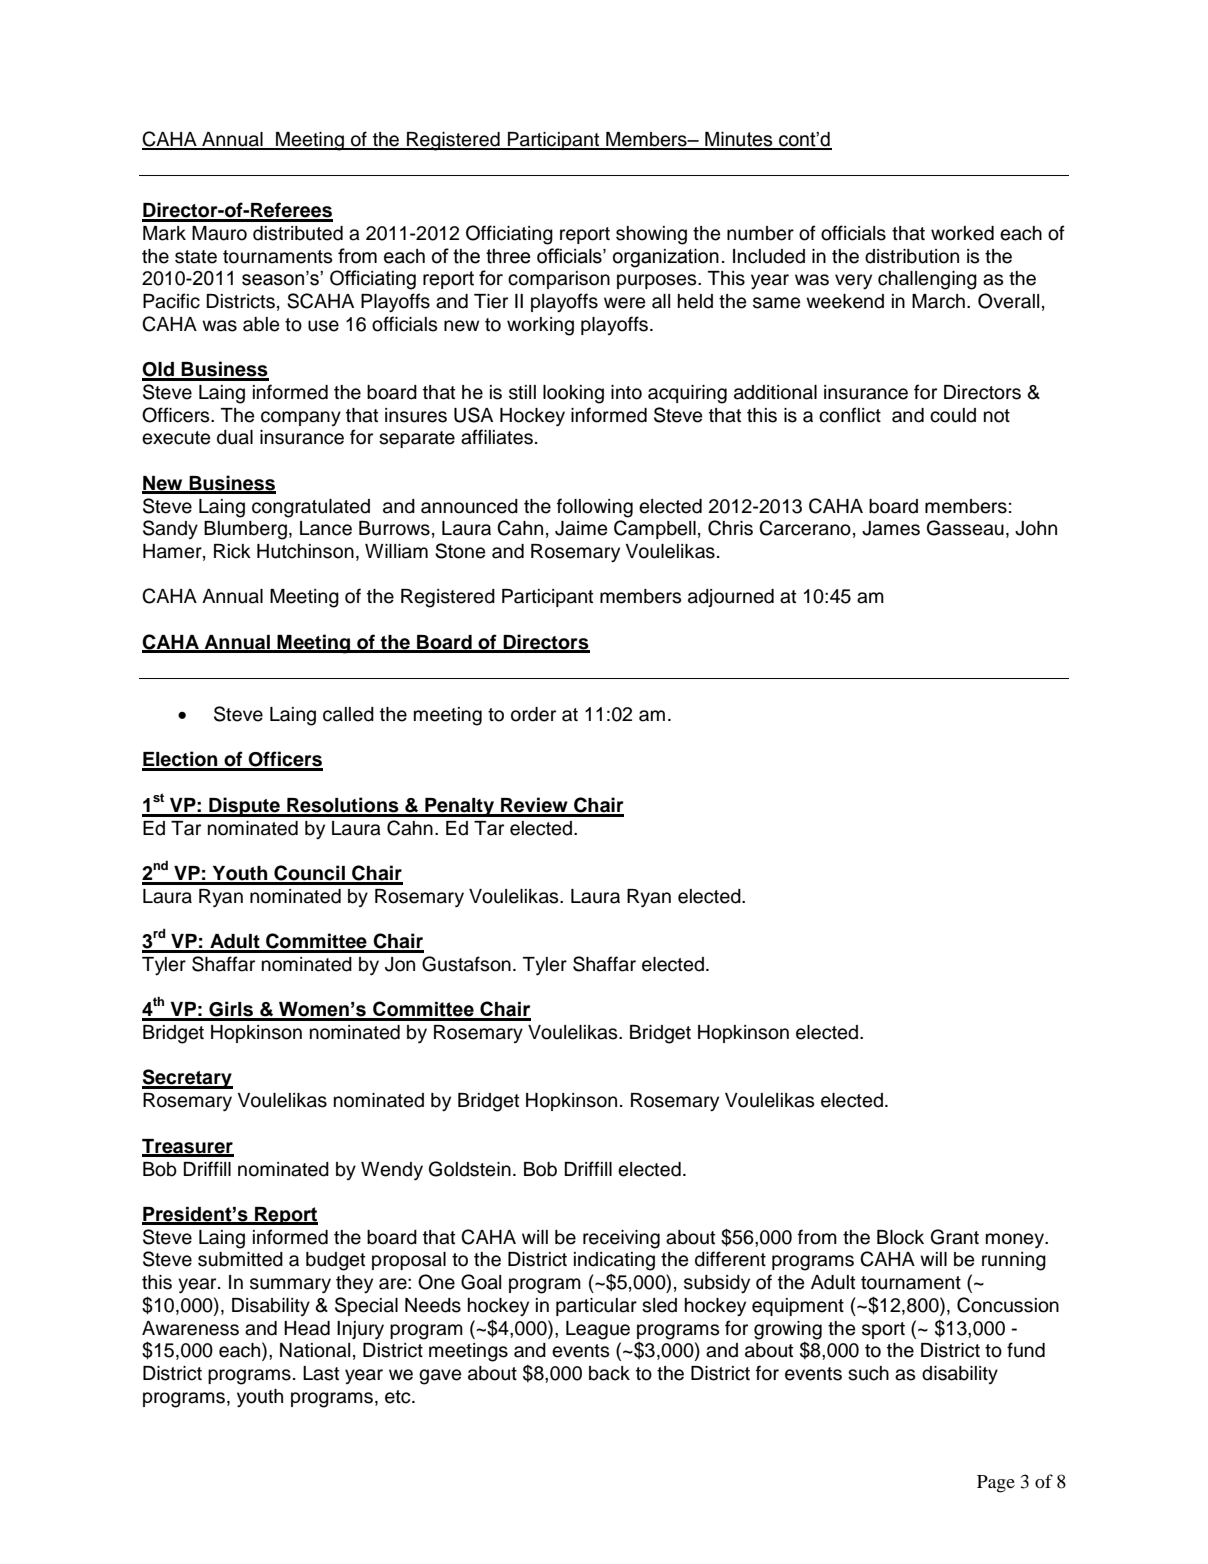 This page has height=1564, width=1208. What do you see at coordinates (953, 415) in the page?
I see `could` at bounding box center [953, 415].
